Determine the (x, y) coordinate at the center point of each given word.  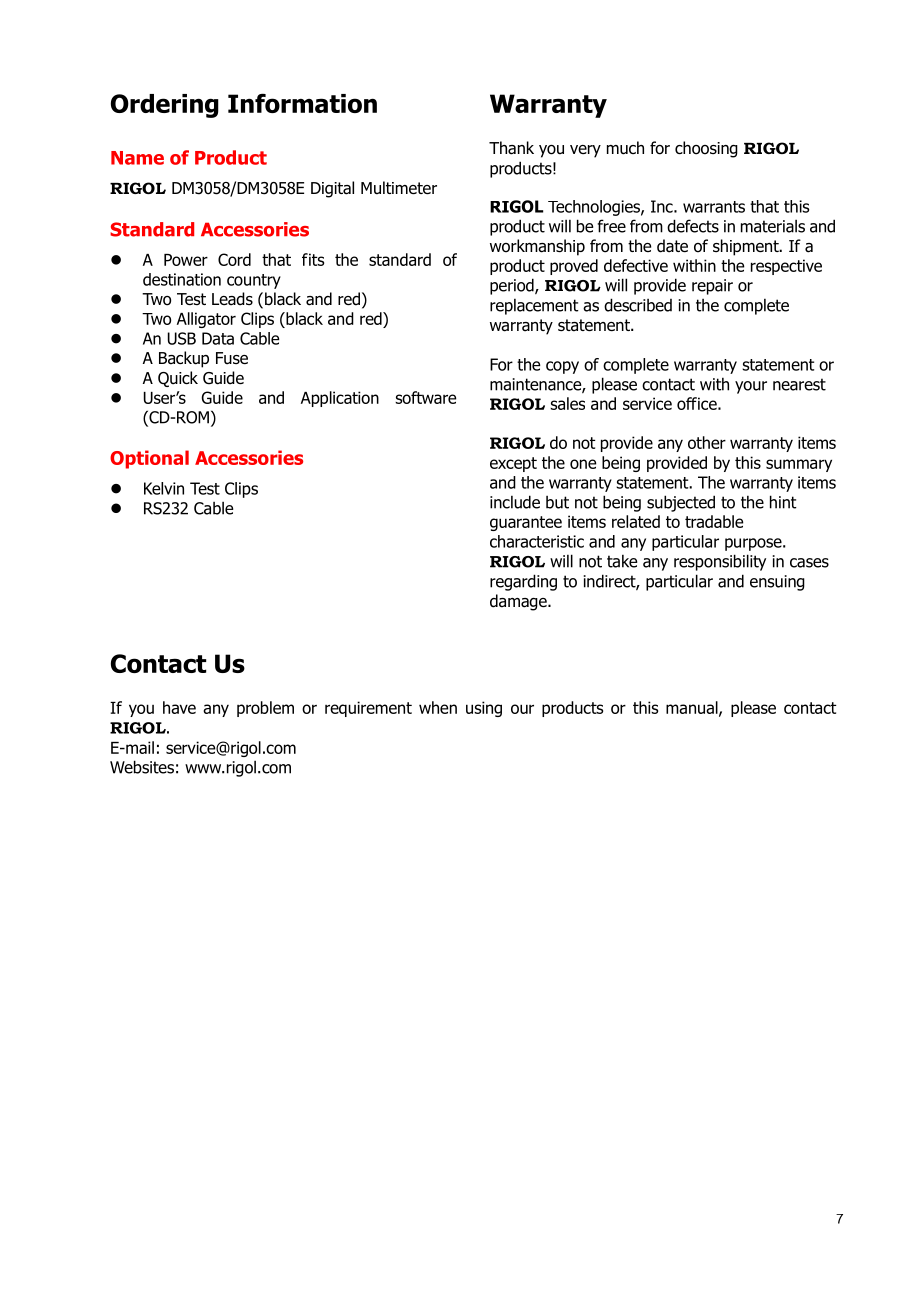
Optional (149, 459)
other (707, 442)
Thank (511, 148)
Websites (142, 767)
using (484, 709)
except (513, 464)
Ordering (165, 106)
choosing (706, 149)
